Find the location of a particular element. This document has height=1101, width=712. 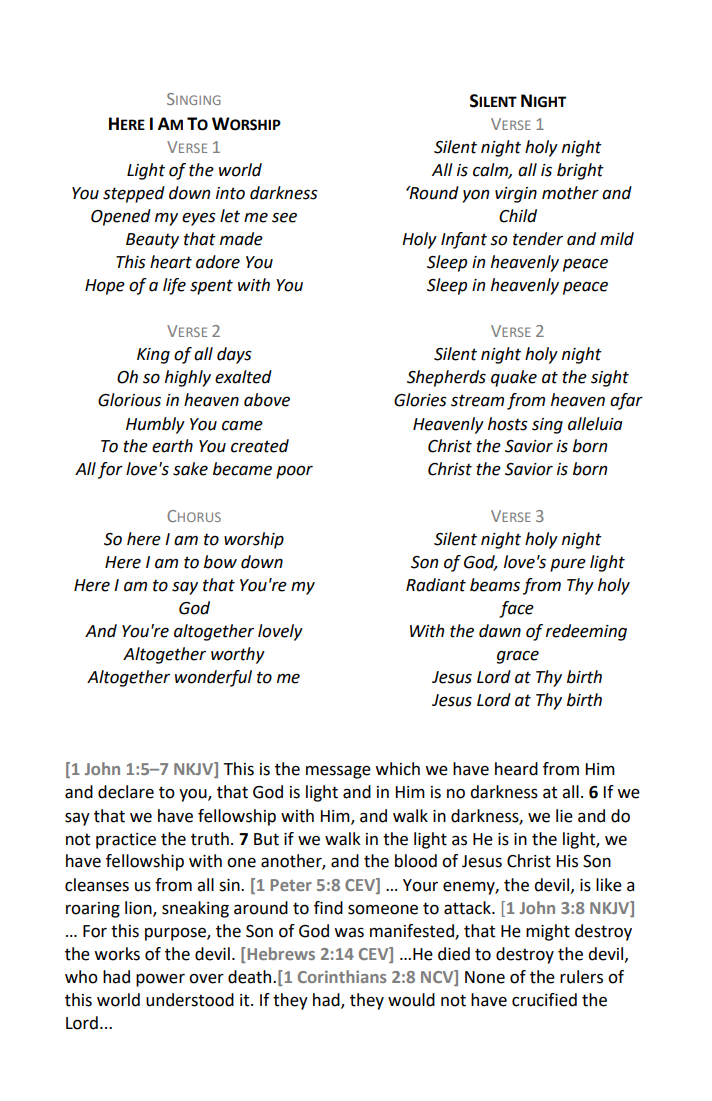

Corinthians is located at coordinates (342, 976).
